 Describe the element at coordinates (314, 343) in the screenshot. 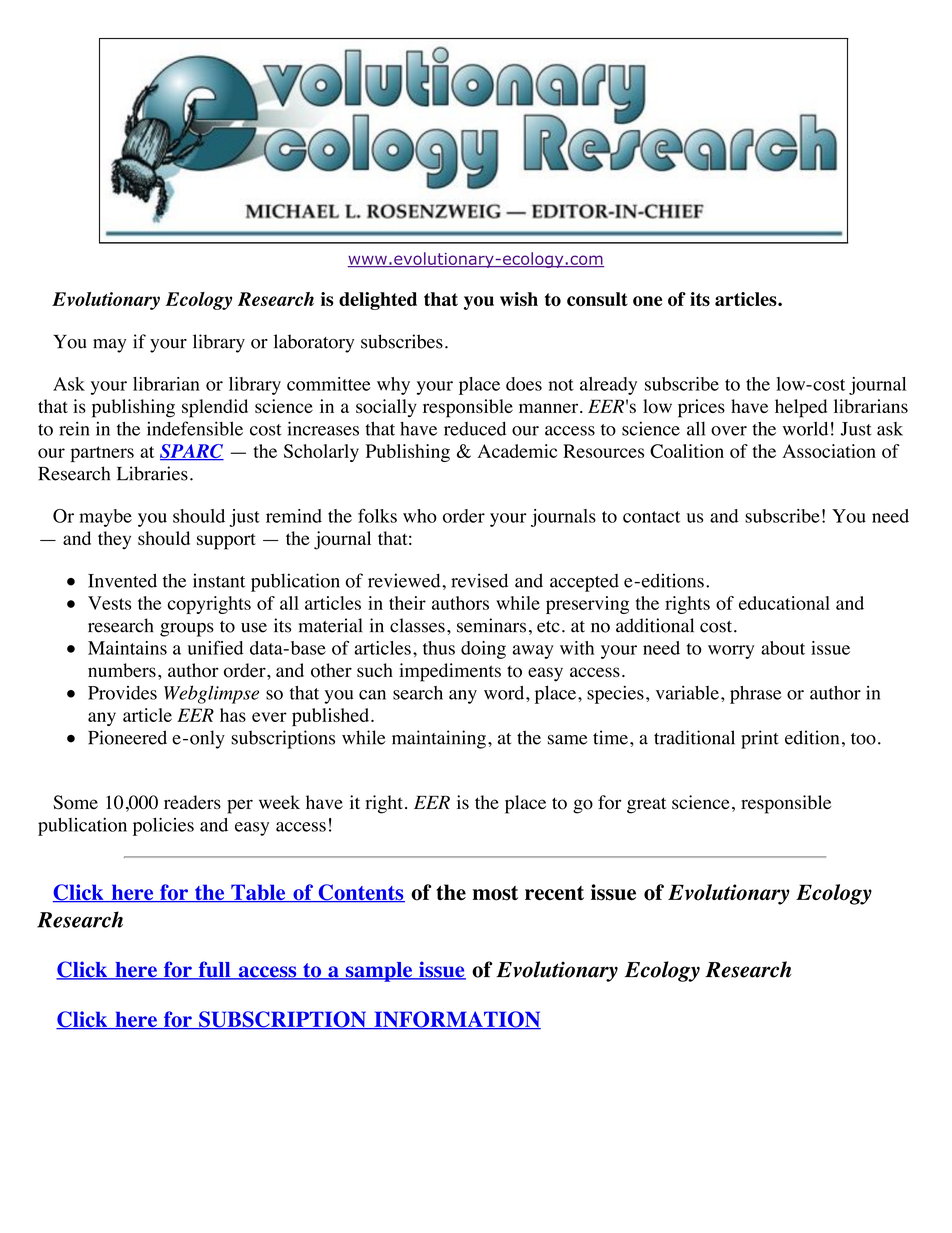

I see `laboratory` at that location.
